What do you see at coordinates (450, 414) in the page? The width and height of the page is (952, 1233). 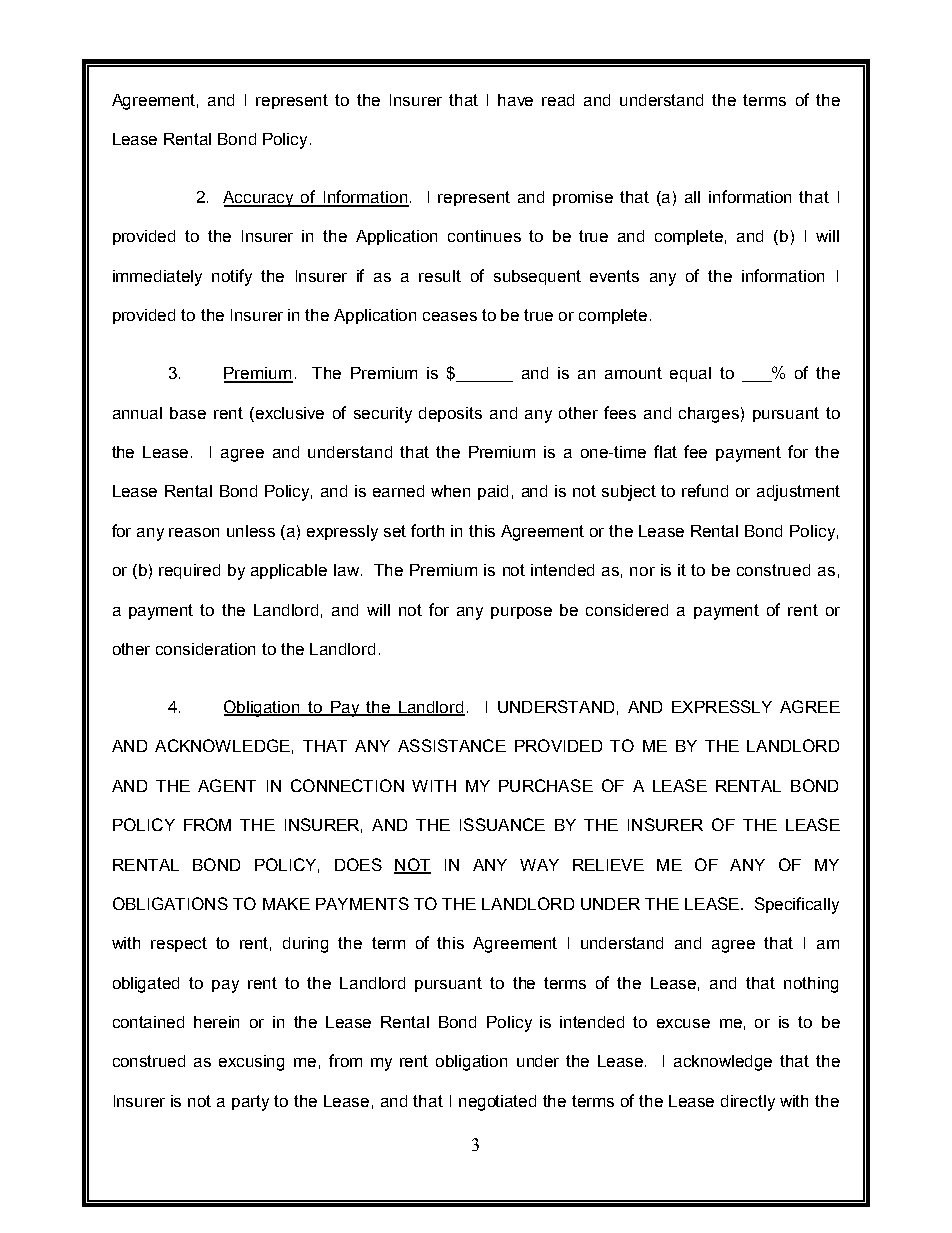 I see `deposits` at bounding box center [450, 414].
